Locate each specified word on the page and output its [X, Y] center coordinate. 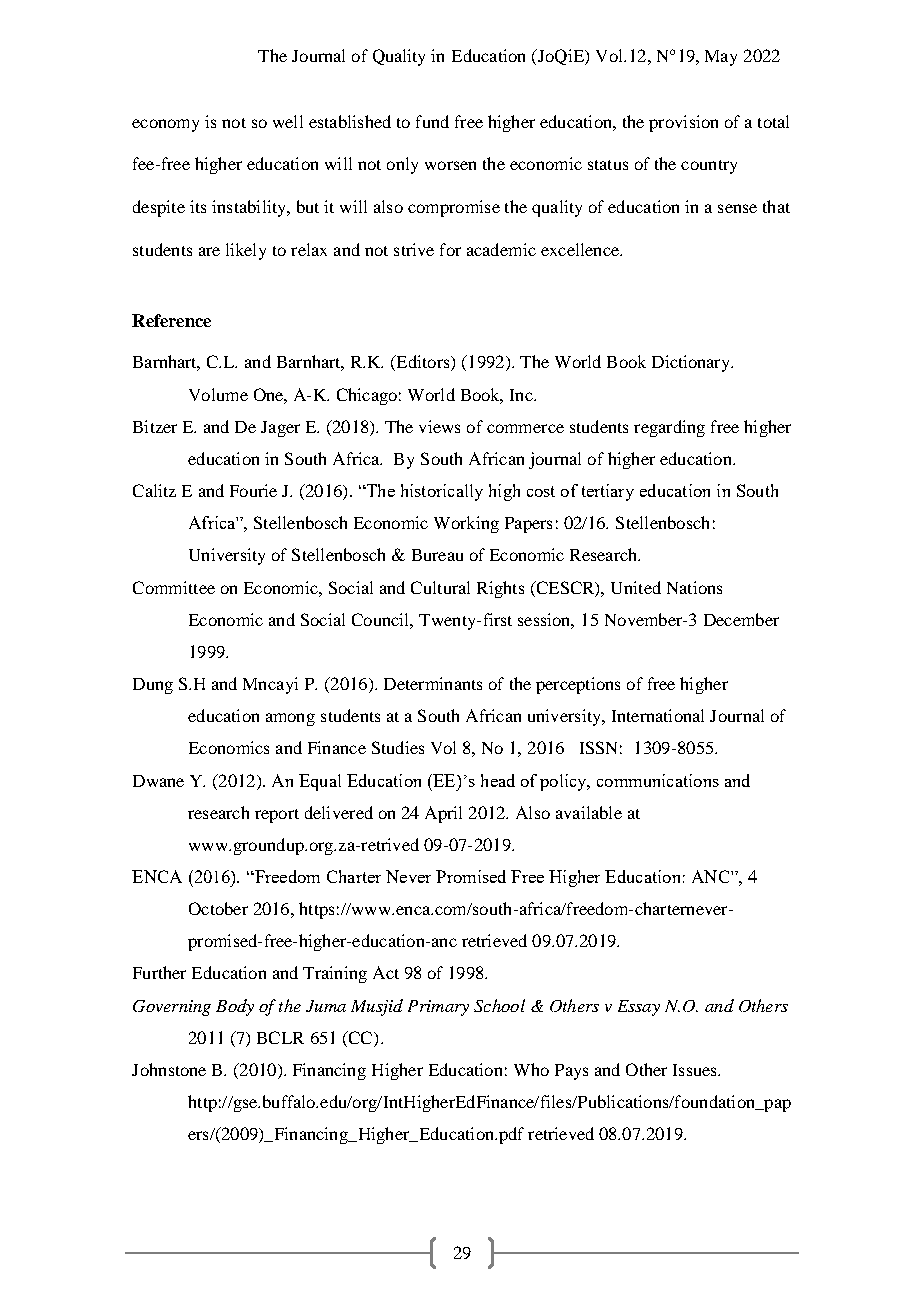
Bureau [437, 555]
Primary [438, 1008]
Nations [694, 587]
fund [432, 121]
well [288, 121]
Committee [174, 587]
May [721, 58]
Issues [696, 1070]
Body [235, 1007]
